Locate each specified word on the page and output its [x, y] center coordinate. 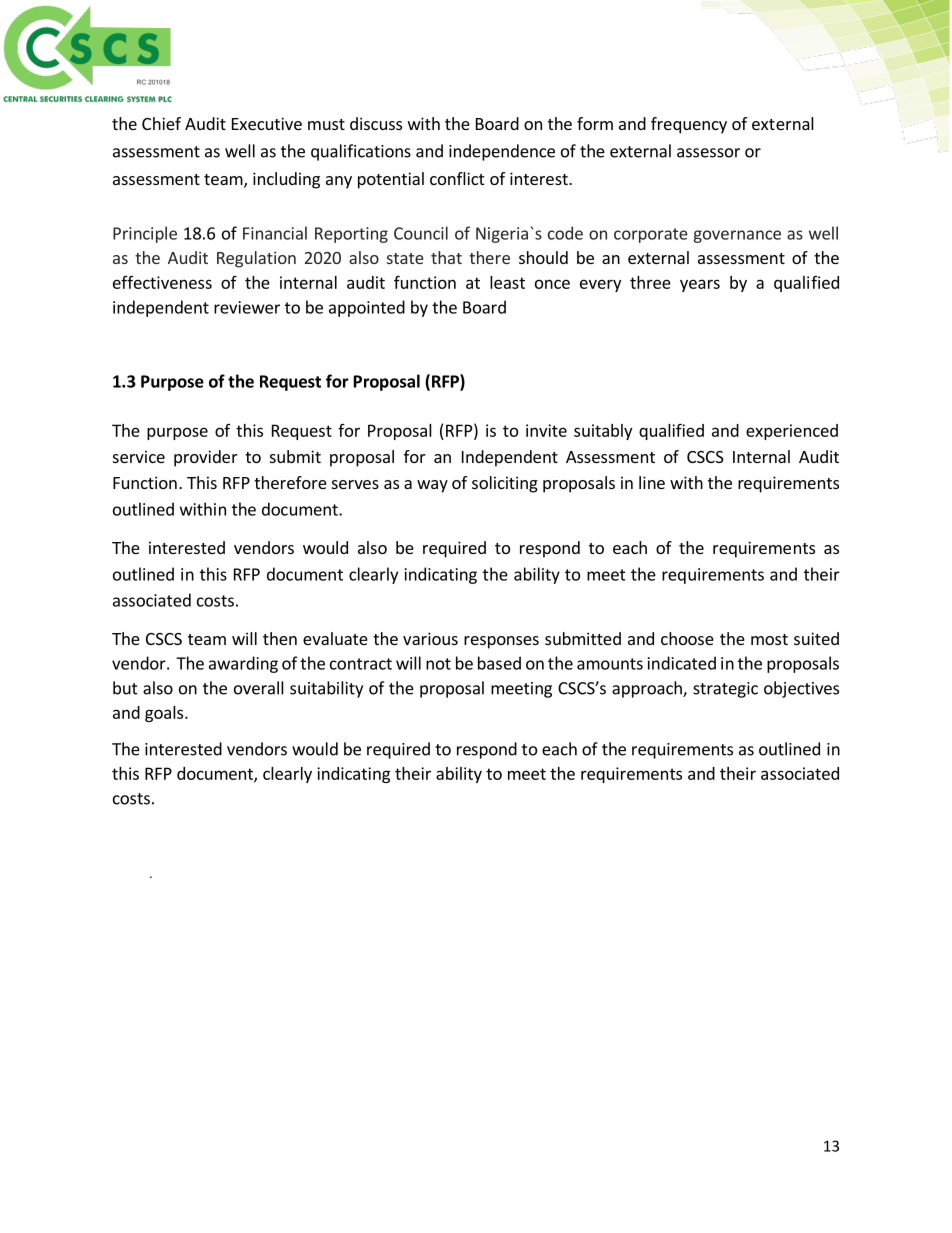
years [700, 285]
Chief [161, 123]
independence [502, 152]
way [432, 486]
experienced [792, 432]
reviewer [247, 307]
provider [206, 458]
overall [259, 688]
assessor [708, 153]
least [507, 282]
